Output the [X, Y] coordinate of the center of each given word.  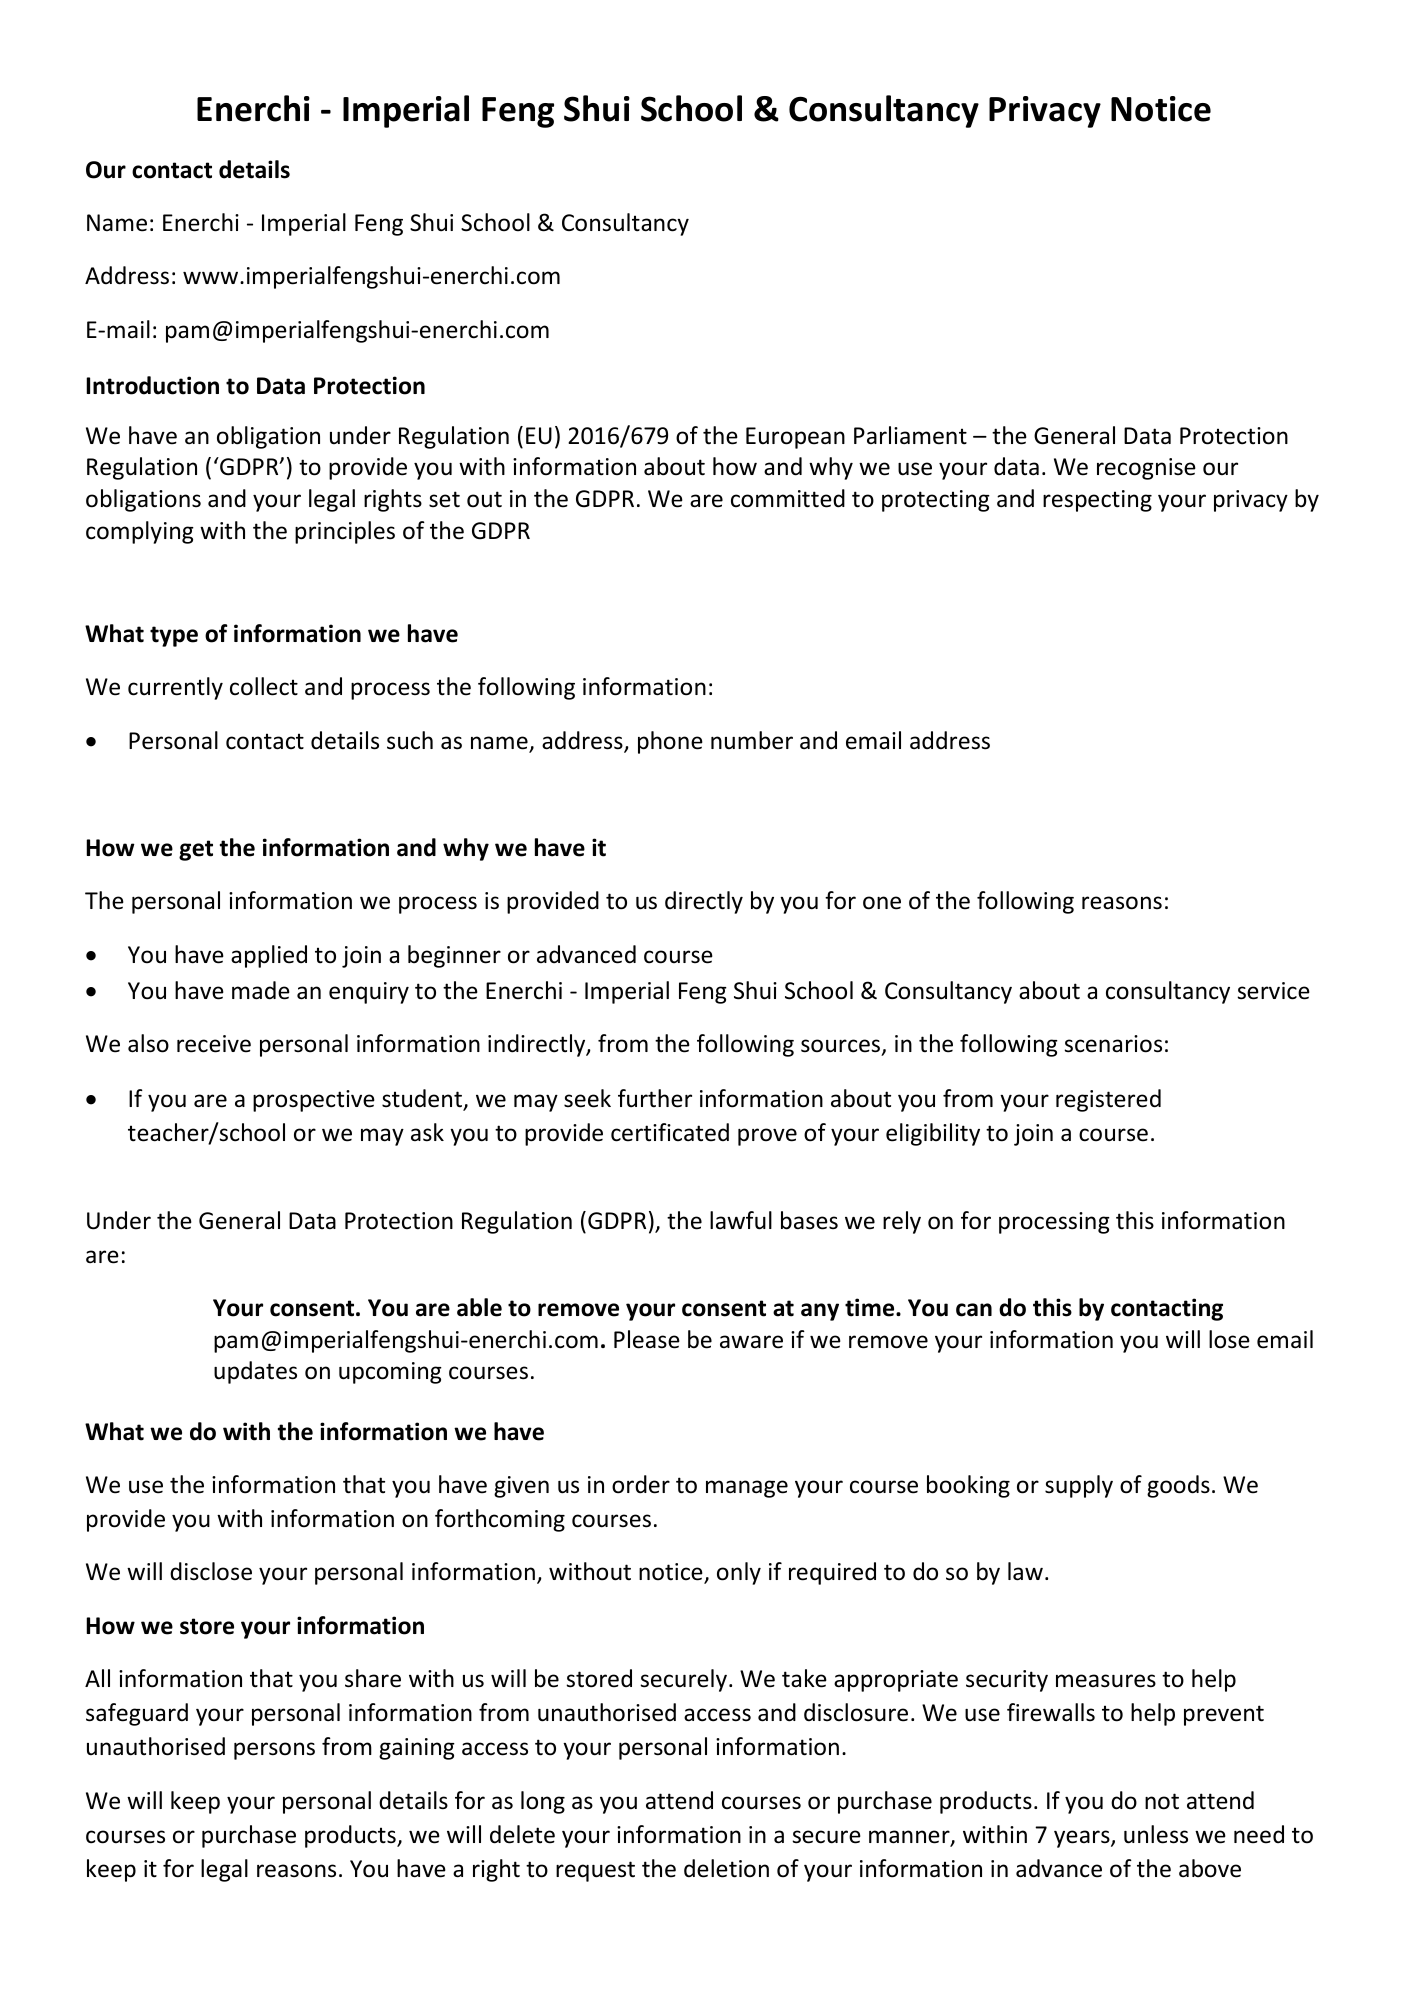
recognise [1146, 469]
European [795, 438]
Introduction [152, 385]
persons [274, 1751]
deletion [726, 1868]
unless [1156, 1834]
